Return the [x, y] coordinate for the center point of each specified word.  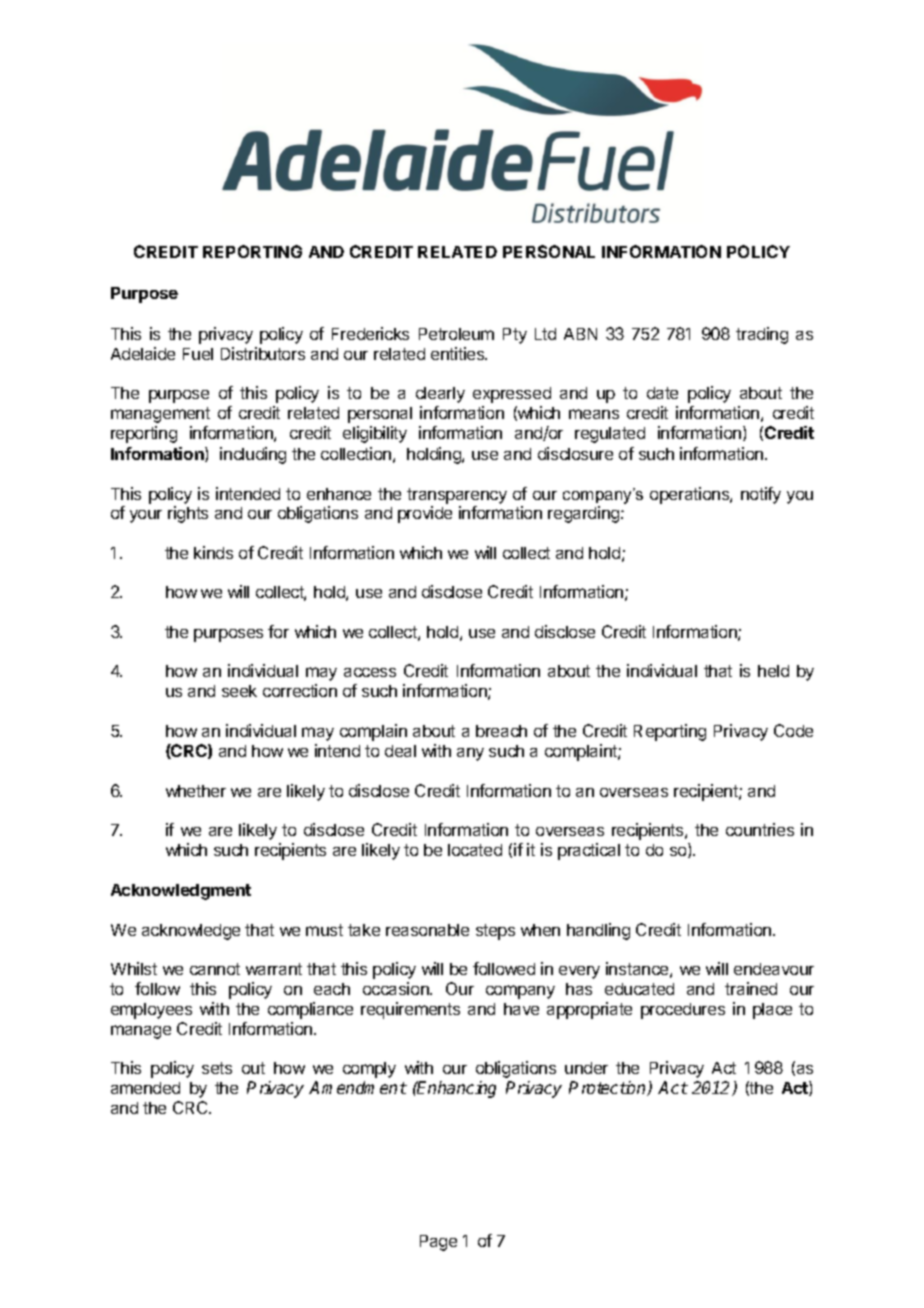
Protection [609, 1088]
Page [438, 1243]
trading [762, 335]
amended [145, 1088]
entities [459, 353]
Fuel [198, 354]
